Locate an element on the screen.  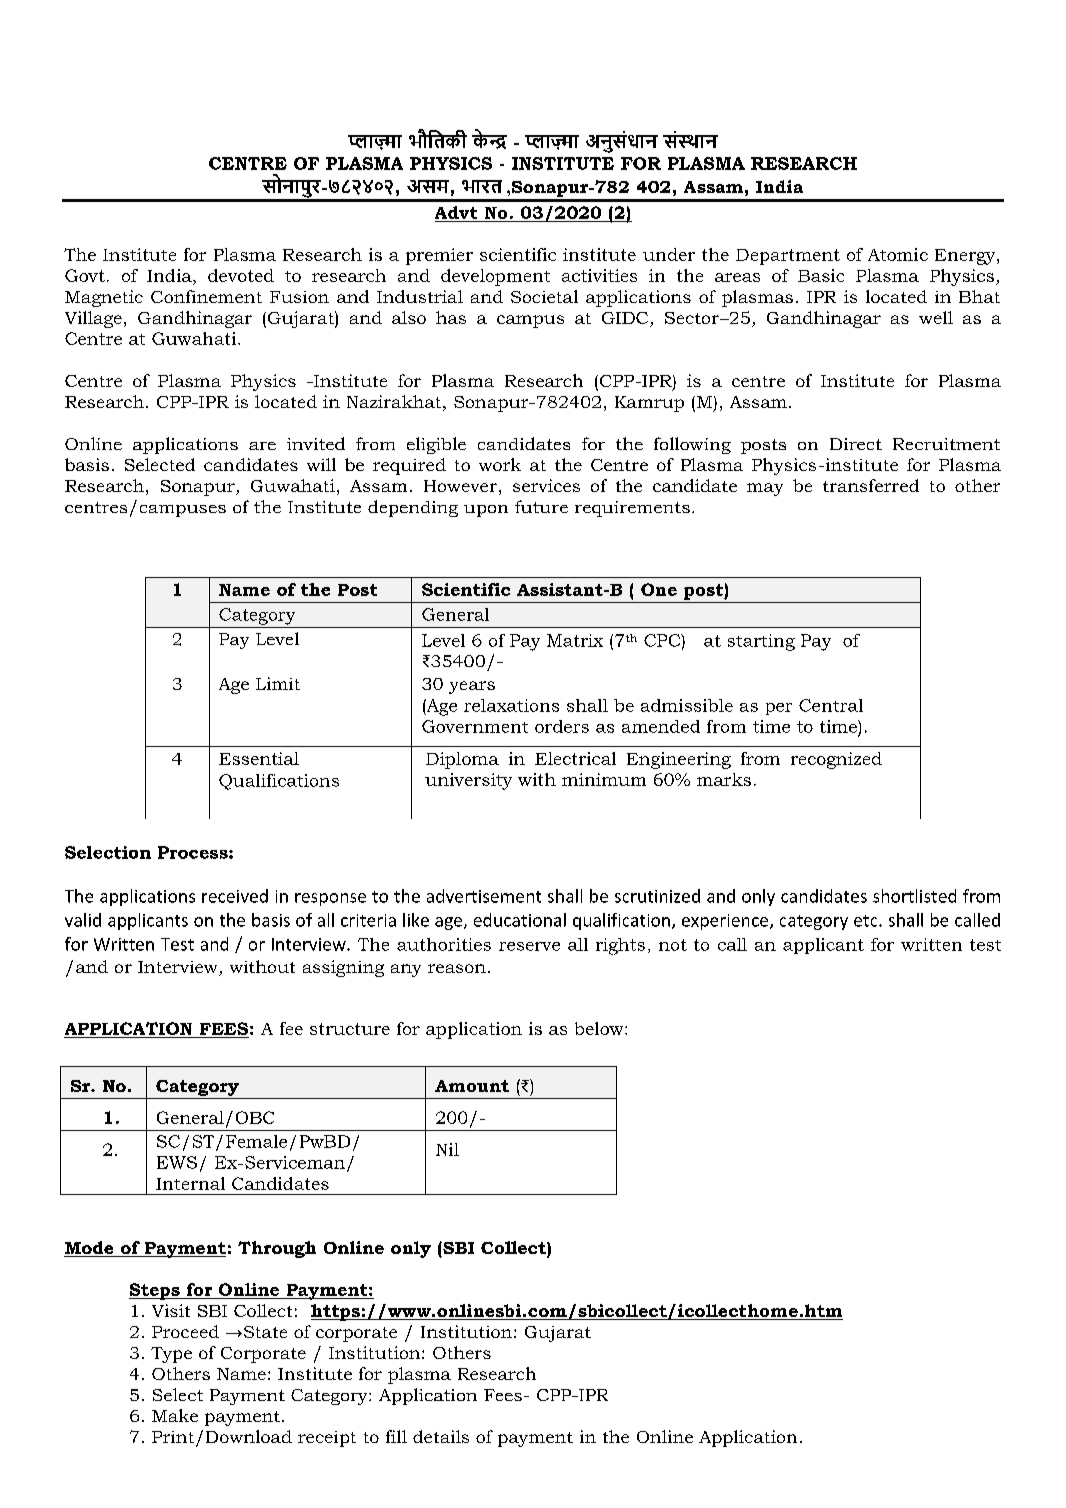
Societal is located at coordinates (544, 296).
